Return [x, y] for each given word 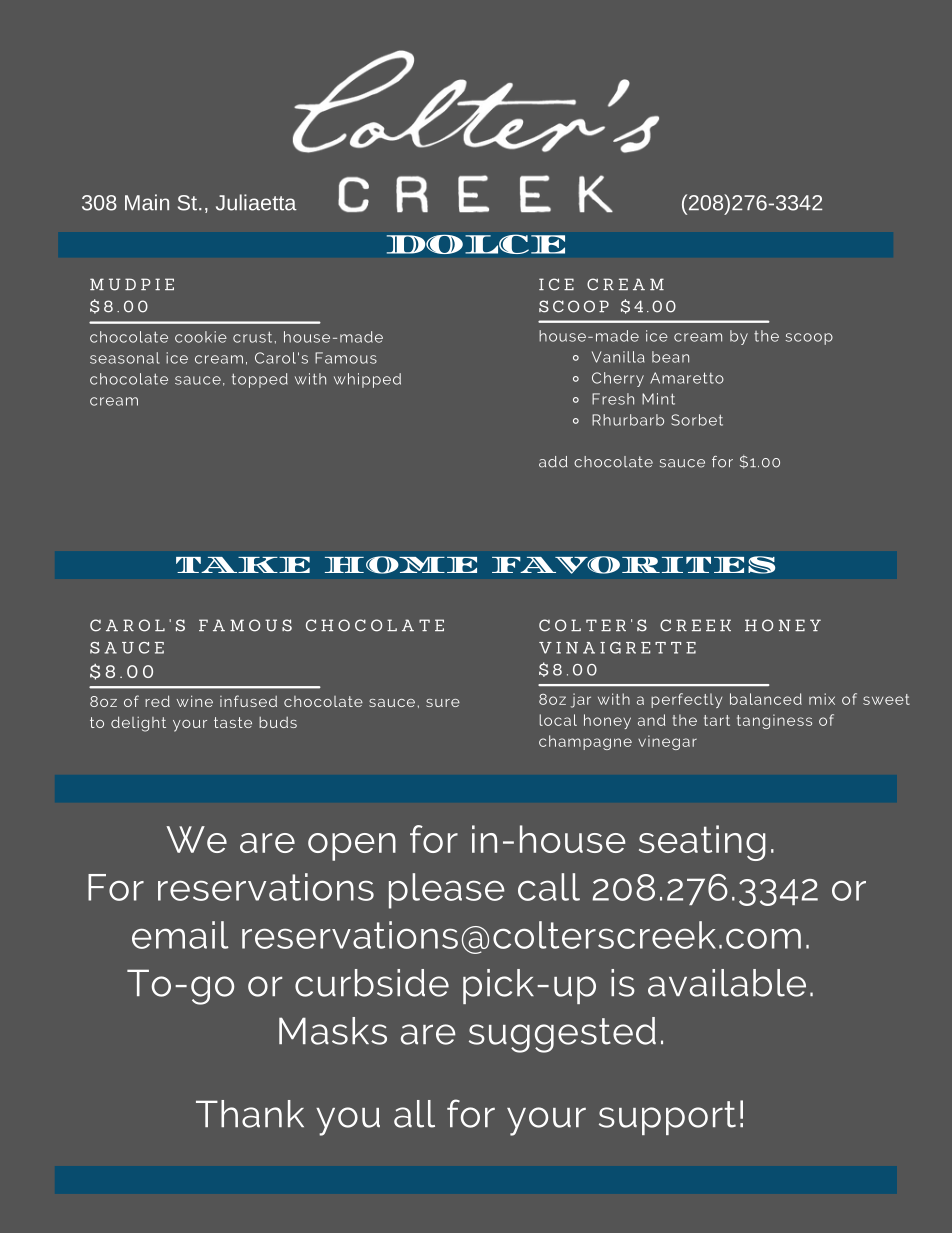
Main [147, 202]
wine [195, 701]
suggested [562, 1035]
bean [670, 357]
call [549, 887]
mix [822, 699]
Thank [250, 1114]
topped [260, 380]
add [553, 462]
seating [702, 843]
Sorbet [697, 420]
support [667, 1118]
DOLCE [476, 244]
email [180, 935]
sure [443, 703]
